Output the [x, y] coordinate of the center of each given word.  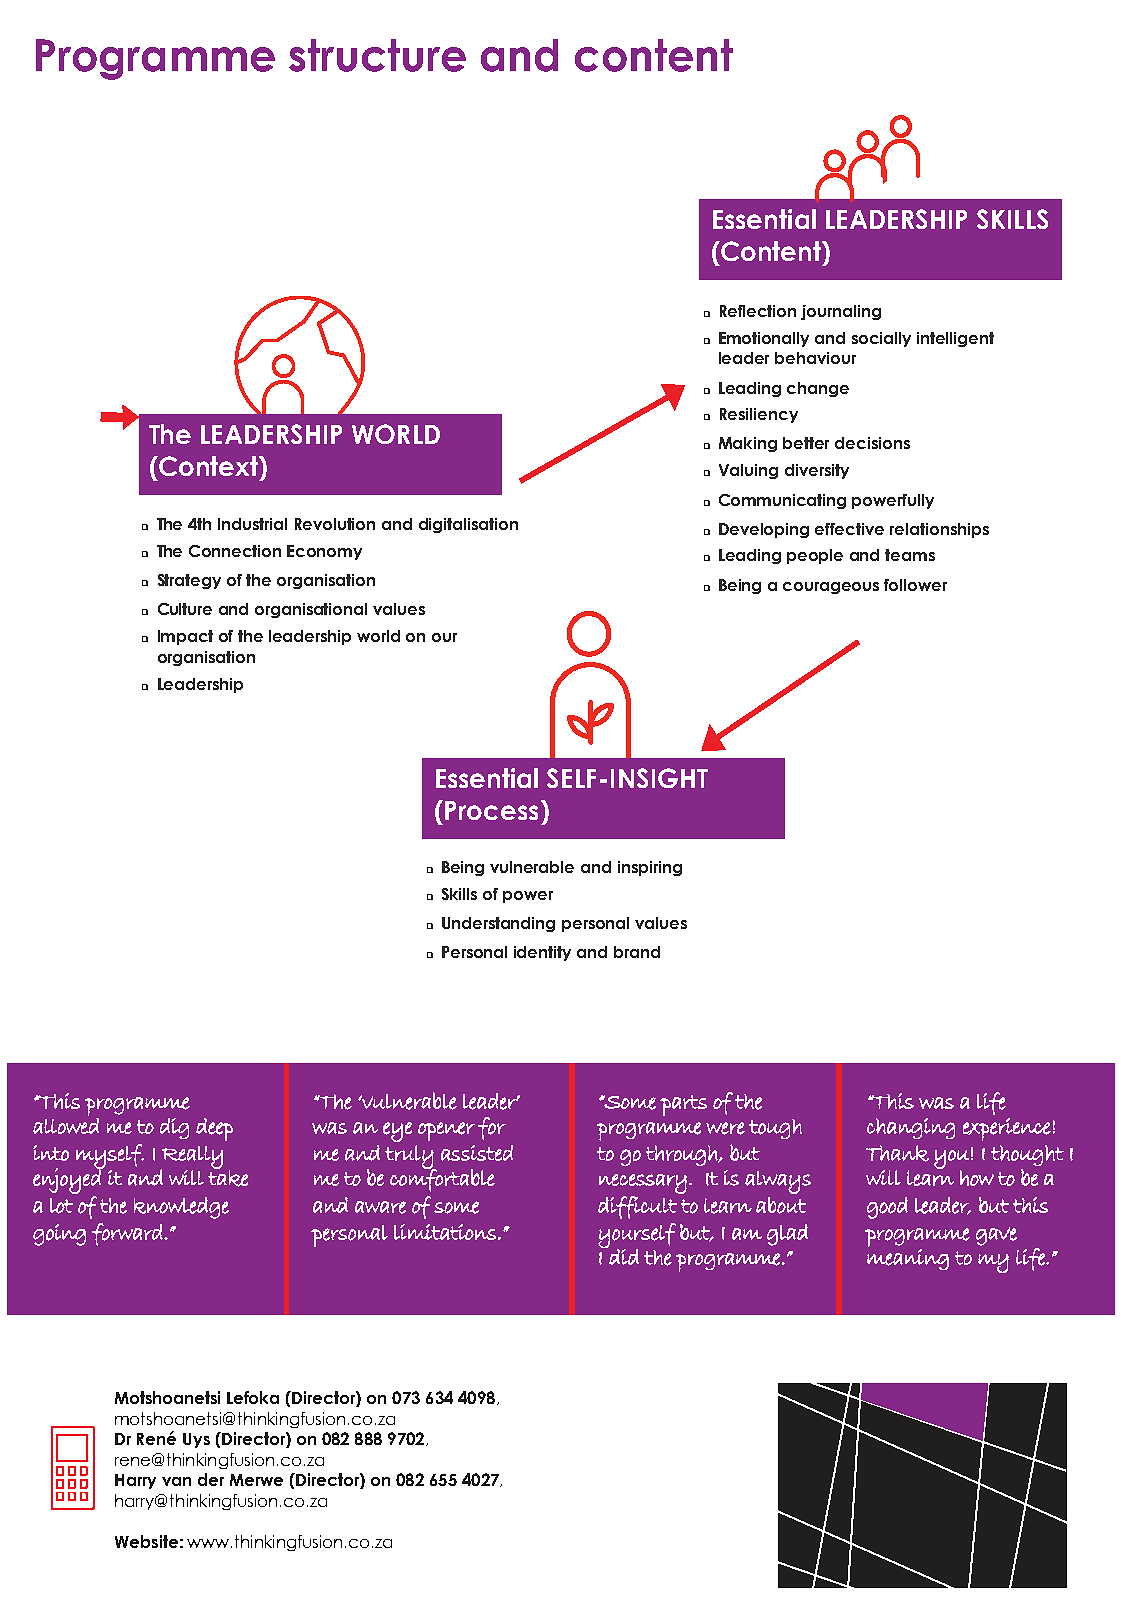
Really [191, 1158]
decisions [872, 443]
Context [209, 466]
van [176, 1481]
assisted [477, 1153]
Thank [897, 1153]
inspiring [650, 868]
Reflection [758, 311]
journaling [841, 312]
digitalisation [468, 525]
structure [377, 55]
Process [491, 810]
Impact [185, 637]
